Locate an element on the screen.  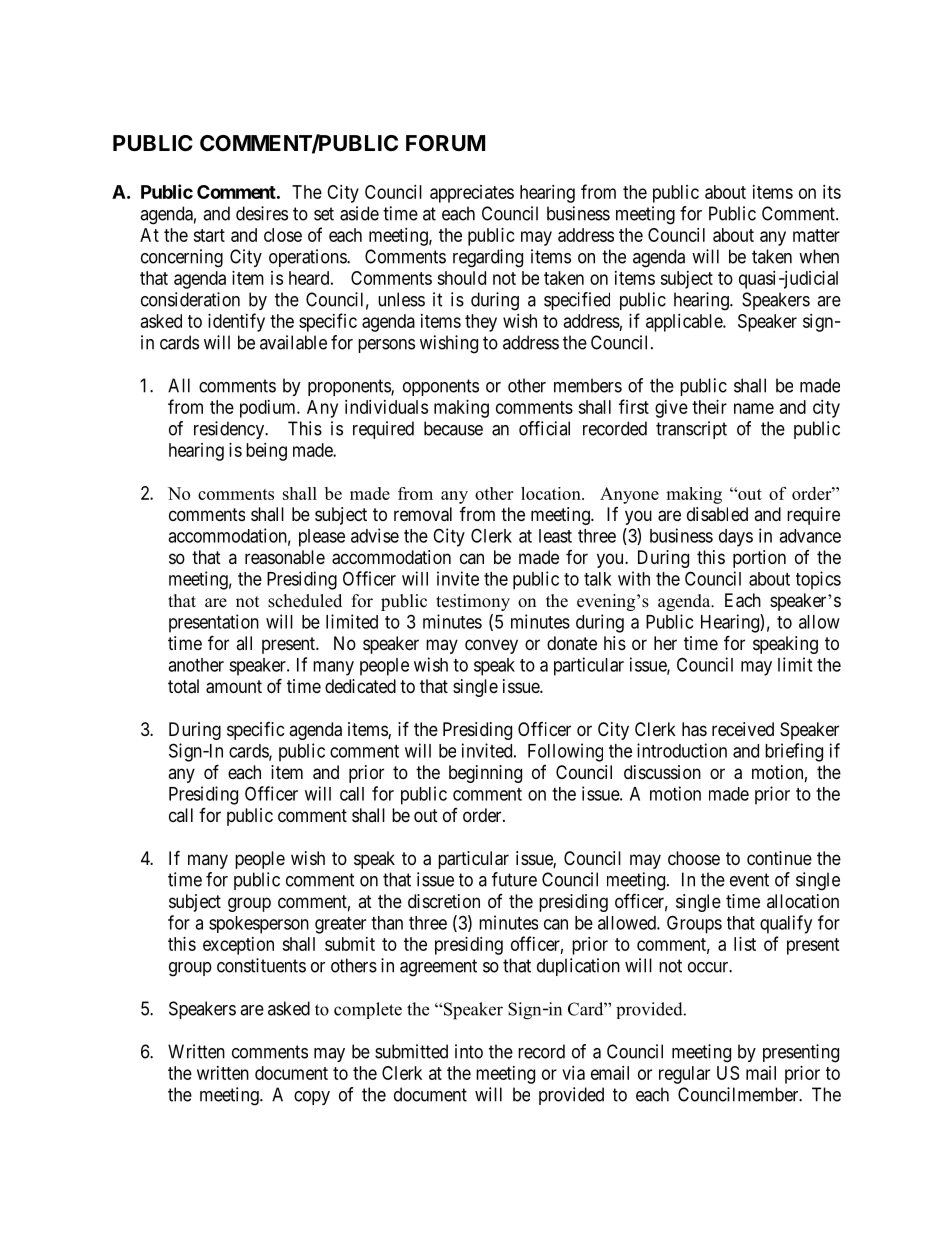
appreciates is located at coordinates (472, 194).
